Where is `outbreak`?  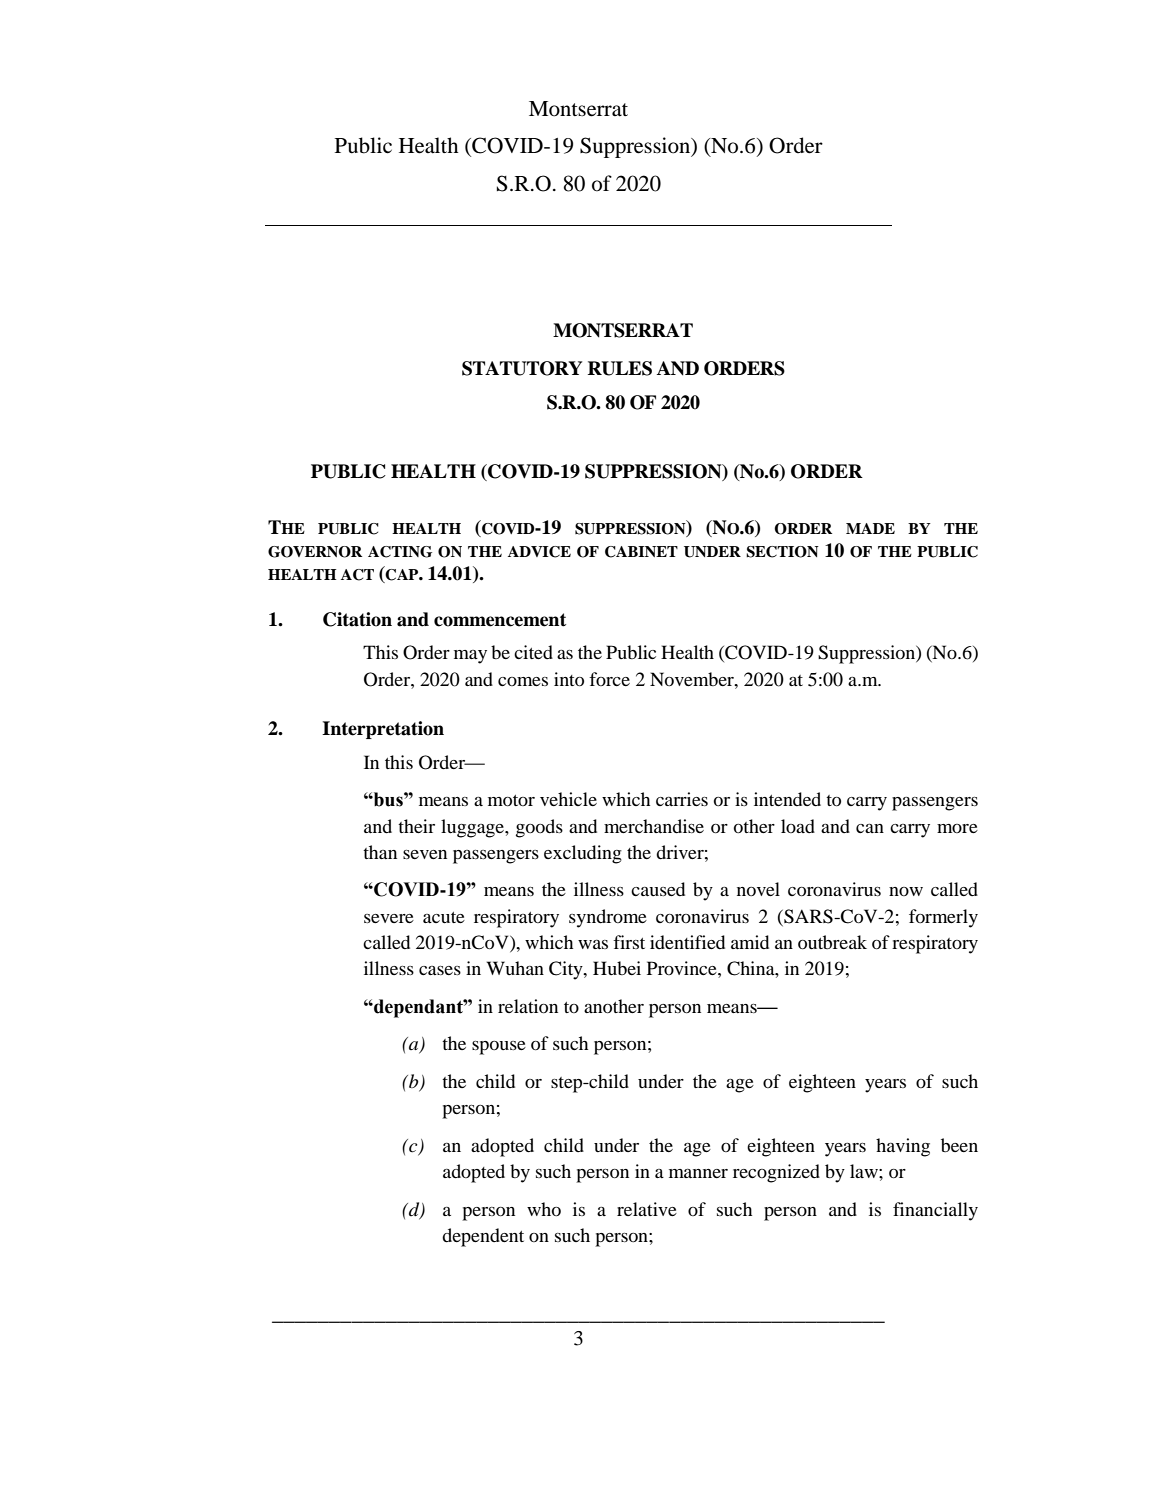
outbreak is located at coordinates (832, 942).
